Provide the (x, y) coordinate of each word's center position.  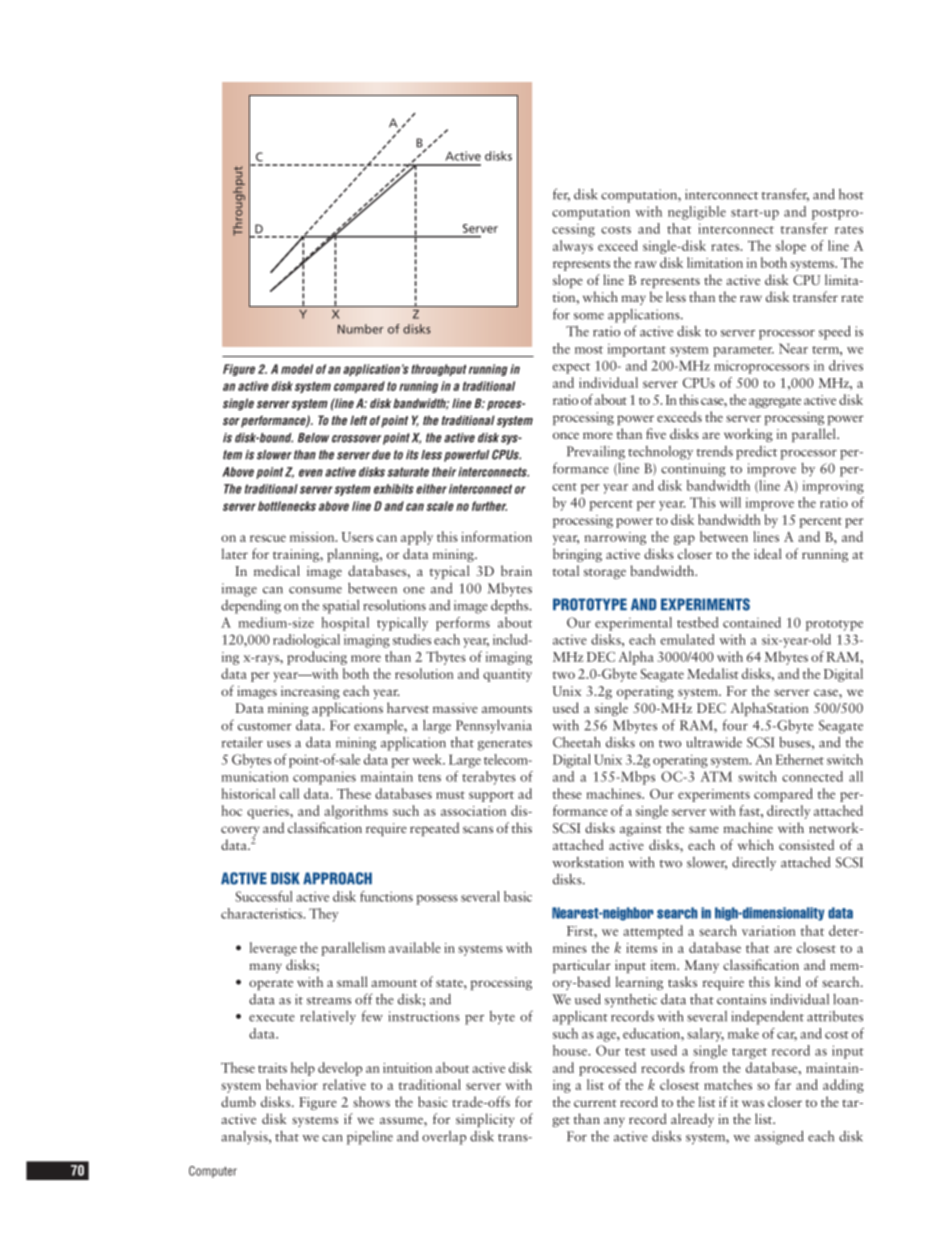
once (566, 435)
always (573, 247)
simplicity (485, 1120)
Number (361, 329)
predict (756, 453)
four (735, 725)
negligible (697, 213)
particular (582, 966)
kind (788, 981)
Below (313, 438)
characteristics (263, 913)
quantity (507, 675)
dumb (238, 1101)
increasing (310, 692)
